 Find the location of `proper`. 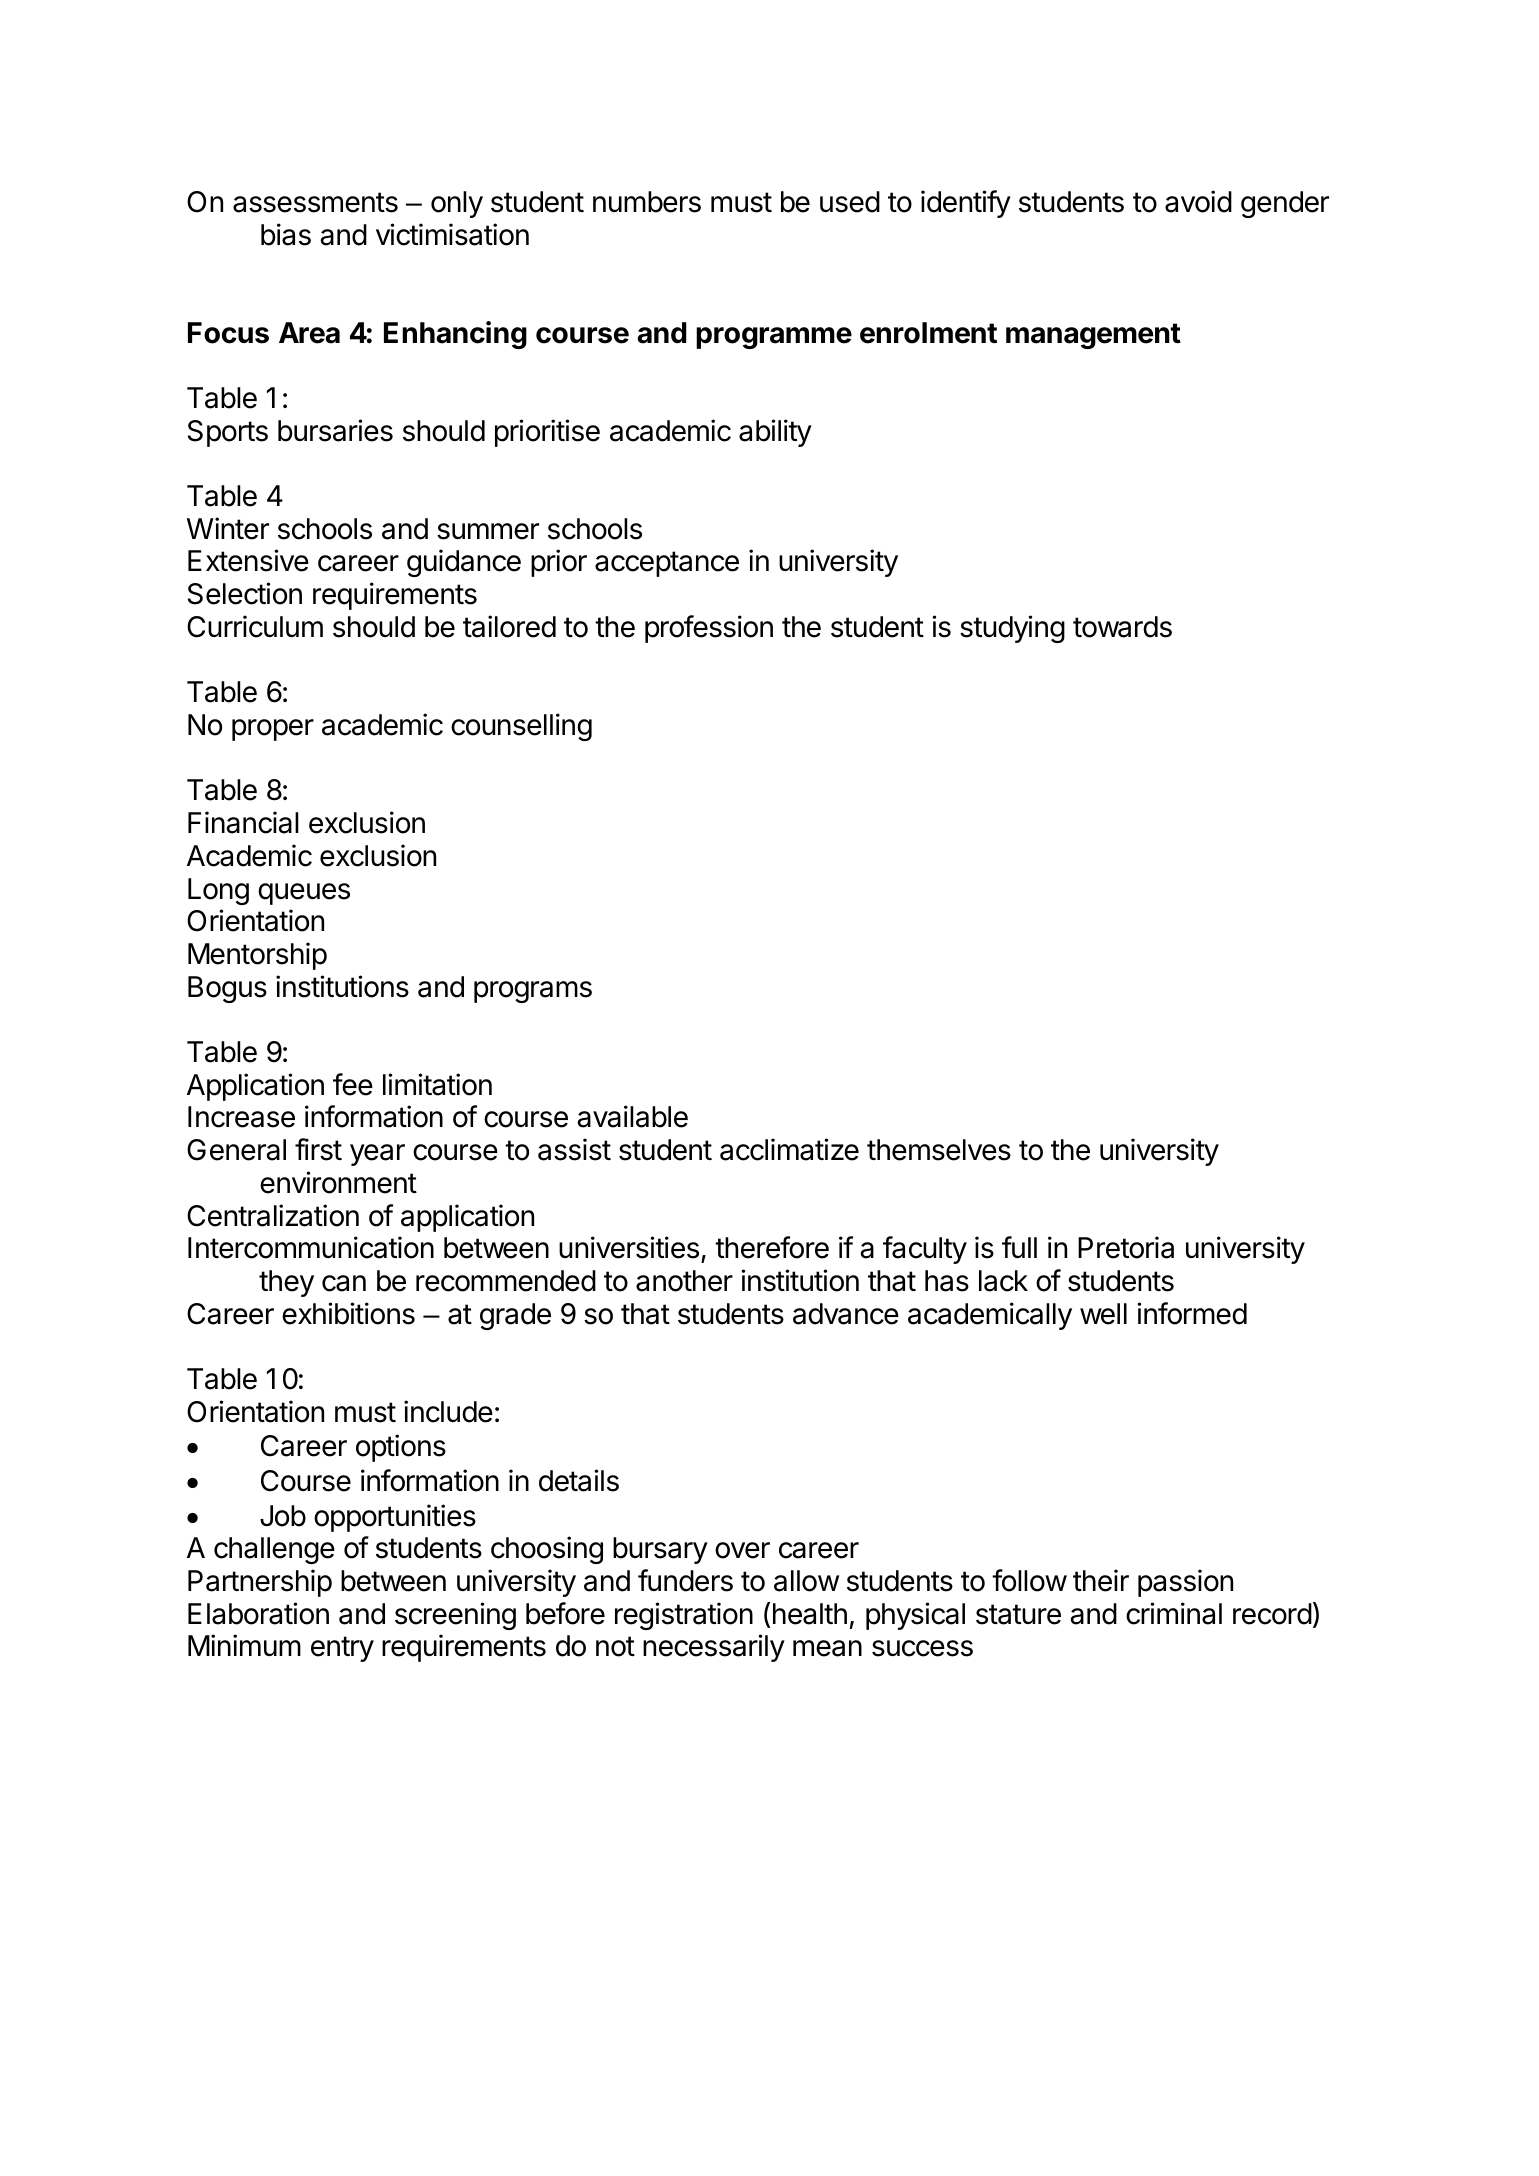

proper is located at coordinates (273, 730).
